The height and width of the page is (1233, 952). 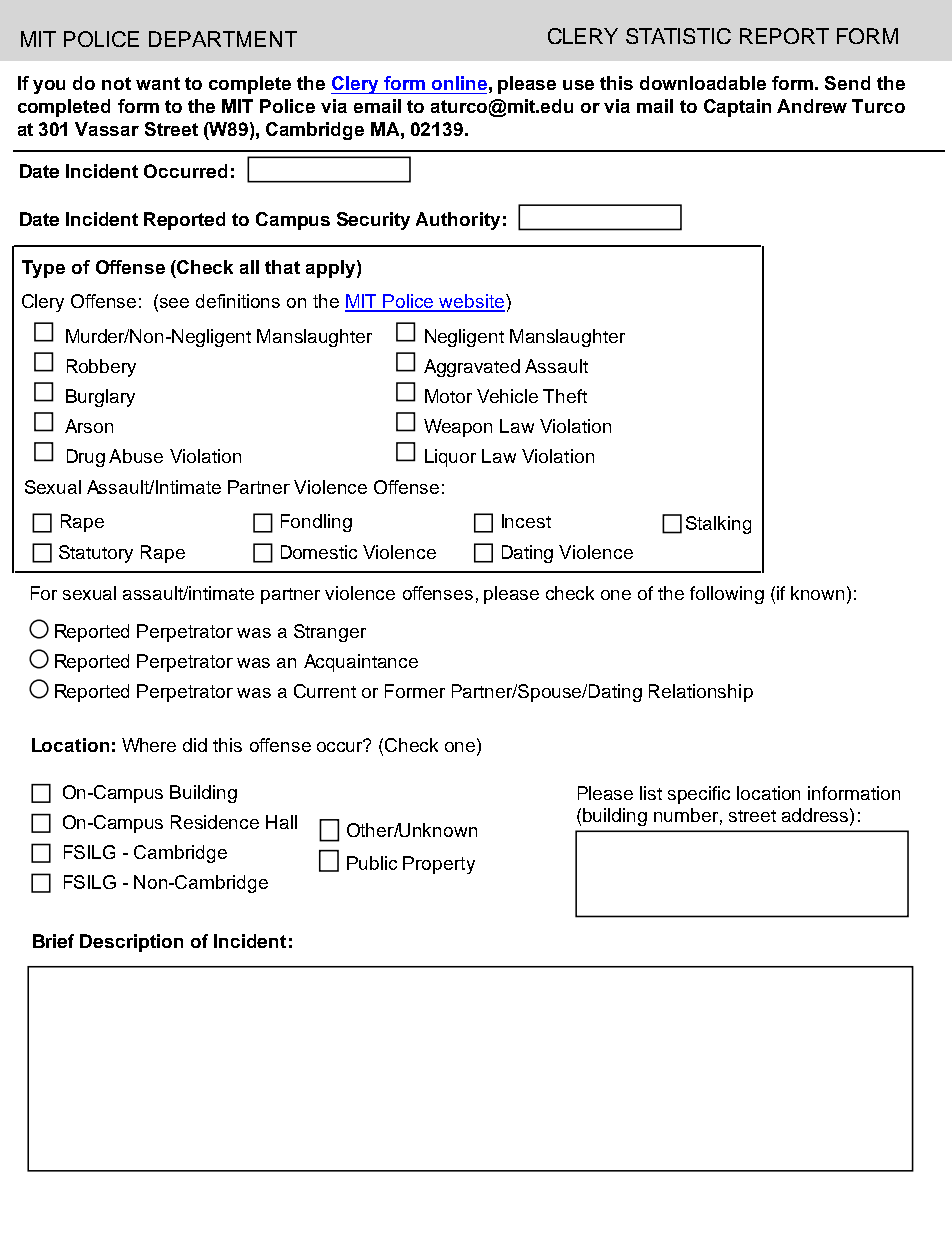 I want to click on Description, so click(x=131, y=943).
